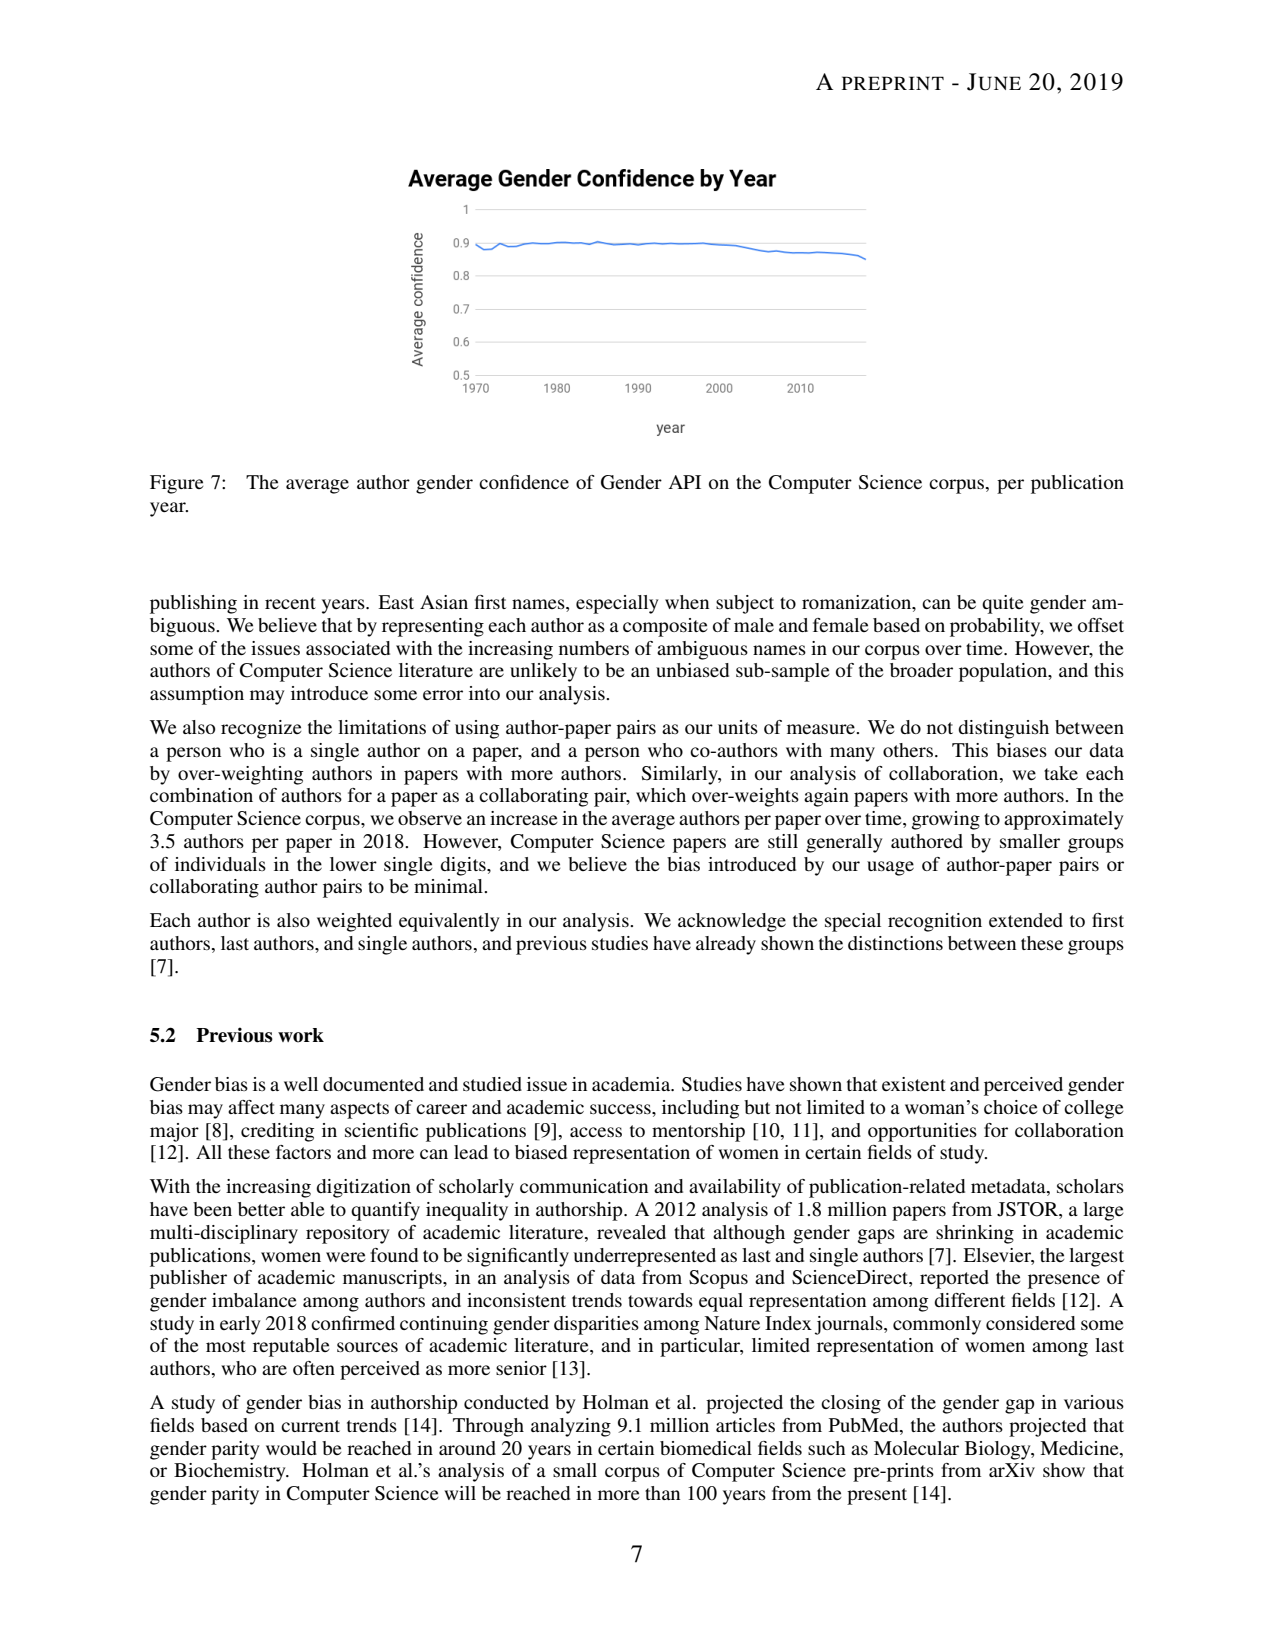  What do you see at coordinates (661, 795) in the image?
I see `which` at bounding box center [661, 795].
